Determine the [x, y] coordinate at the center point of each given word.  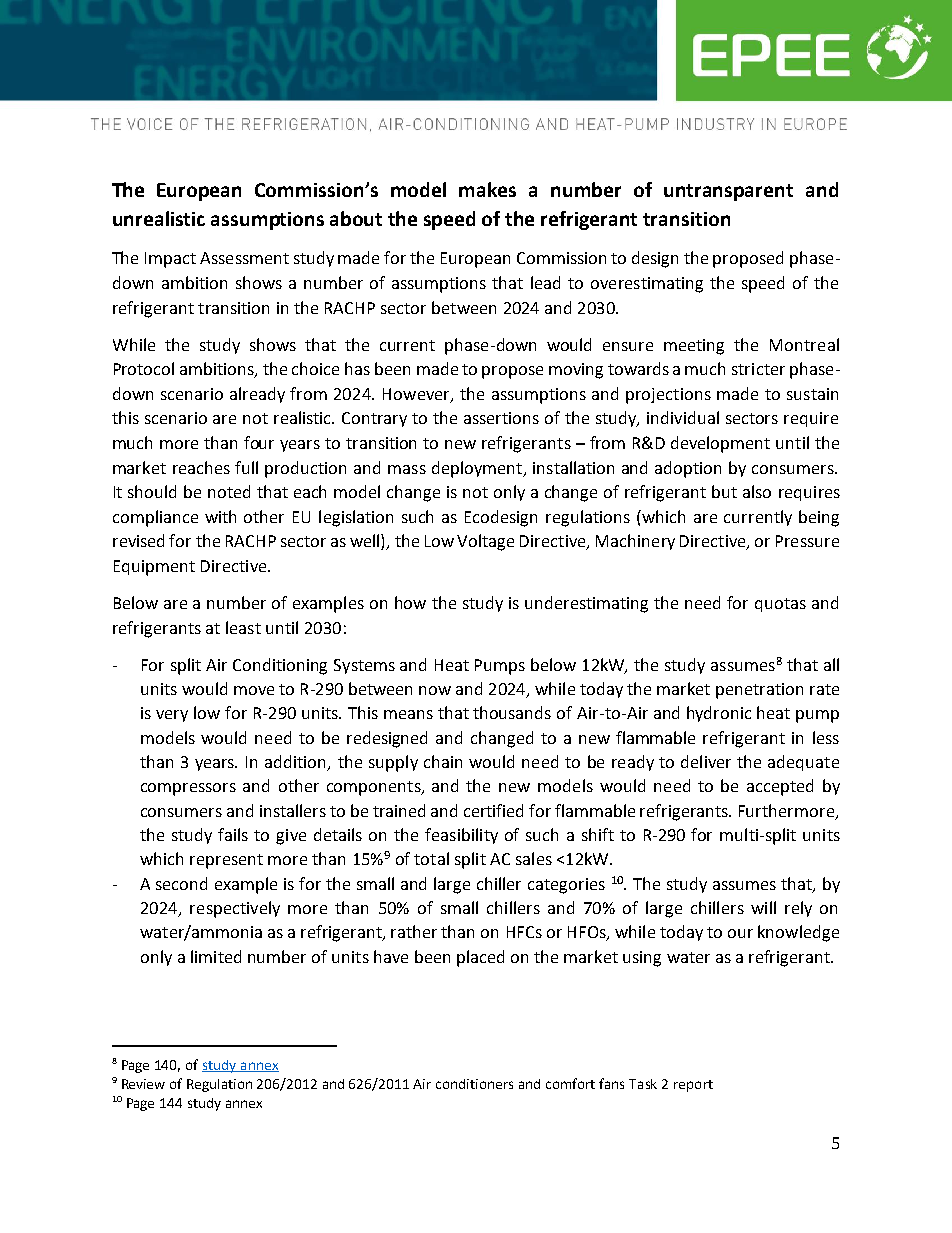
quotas [780, 605]
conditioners [474, 1084]
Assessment [244, 258]
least [243, 627]
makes [487, 189]
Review [143, 1084]
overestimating [647, 285]
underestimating [586, 604]
